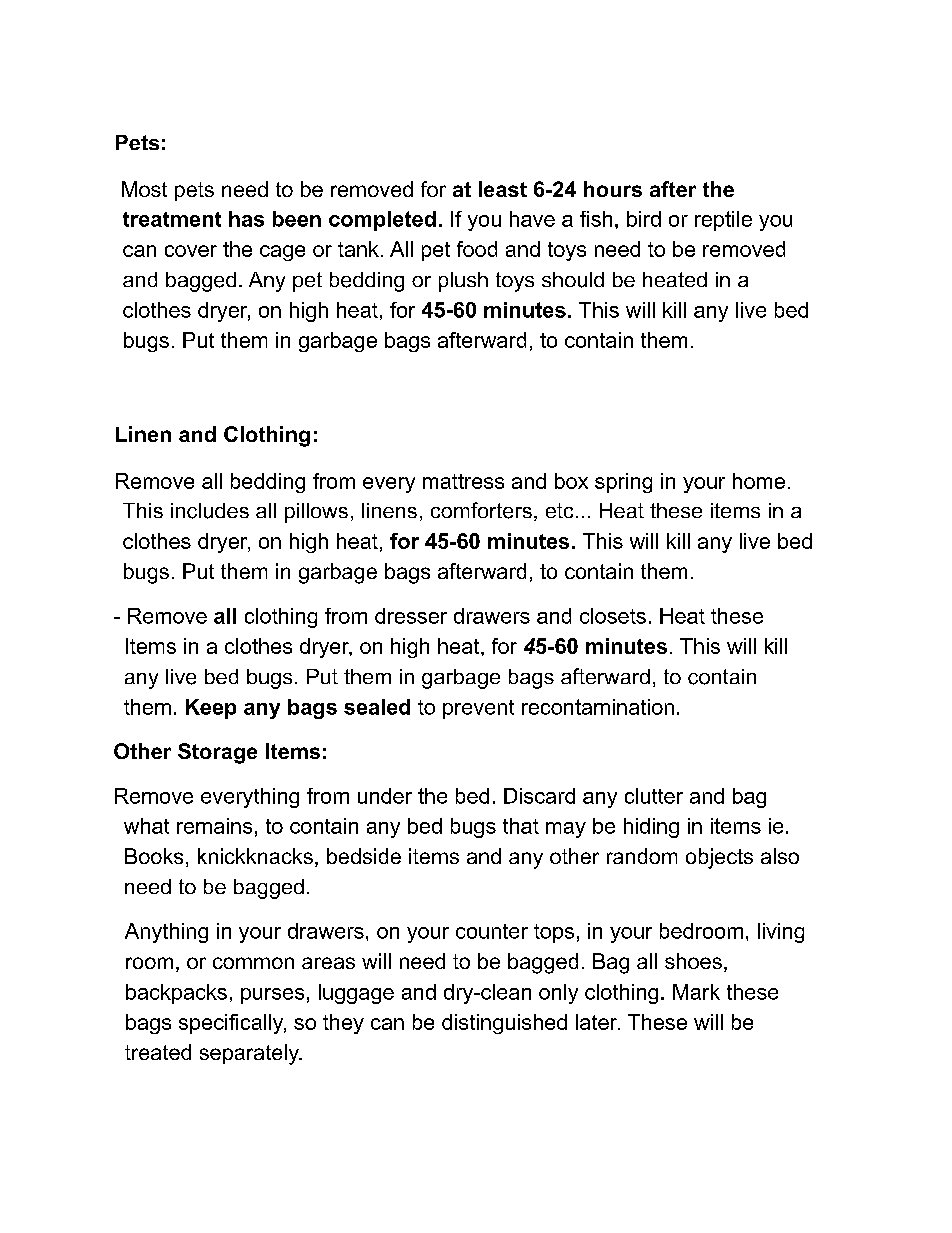  I want to click on comforters, so click(481, 510).
